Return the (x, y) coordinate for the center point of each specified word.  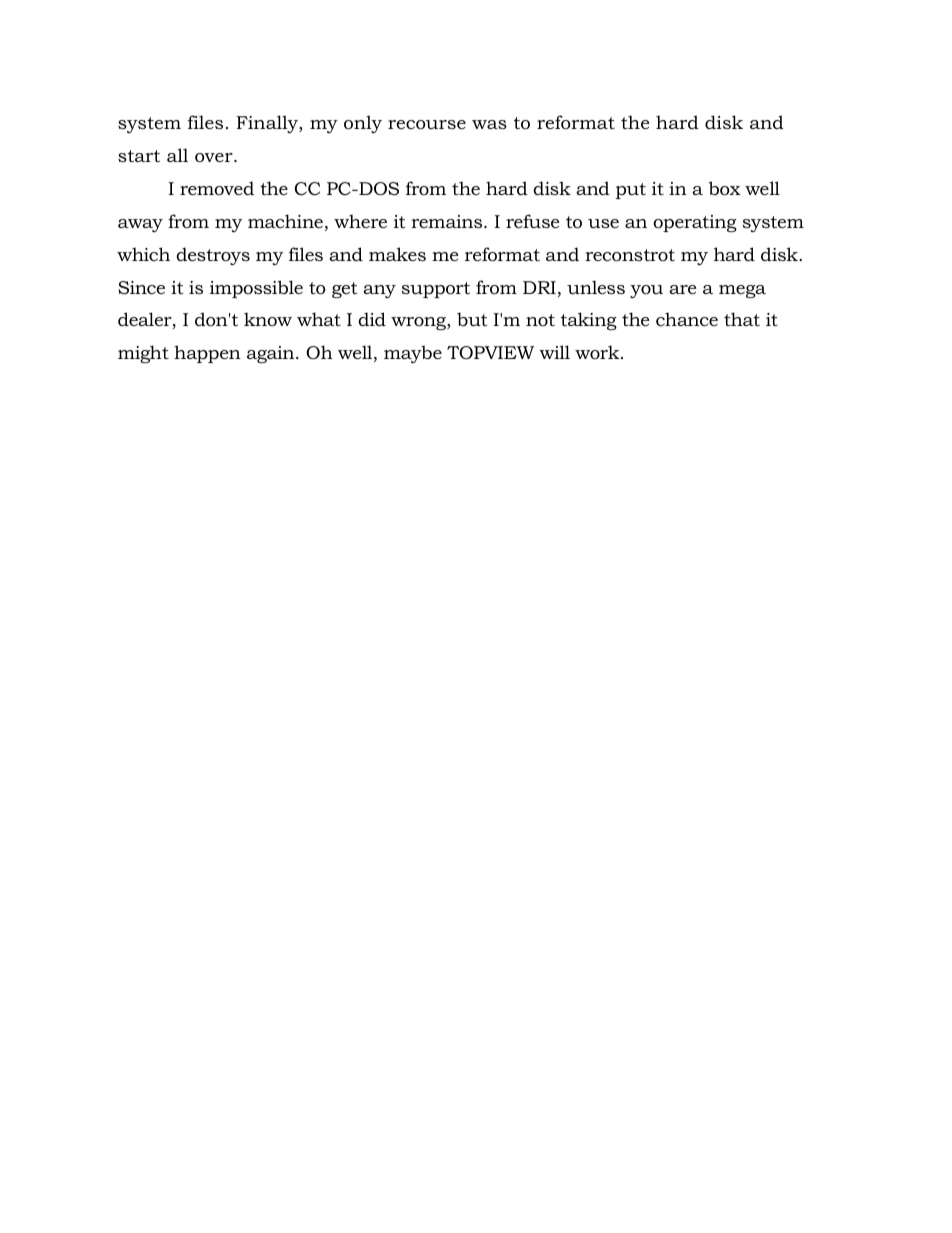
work (598, 352)
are (682, 289)
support (436, 290)
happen (207, 354)
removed (217, 188)
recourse (427, 125)
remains (448, 221)
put (631, 191)
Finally (268, 124)
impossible (256, 289)
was (489, 124)
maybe (413, 354)
